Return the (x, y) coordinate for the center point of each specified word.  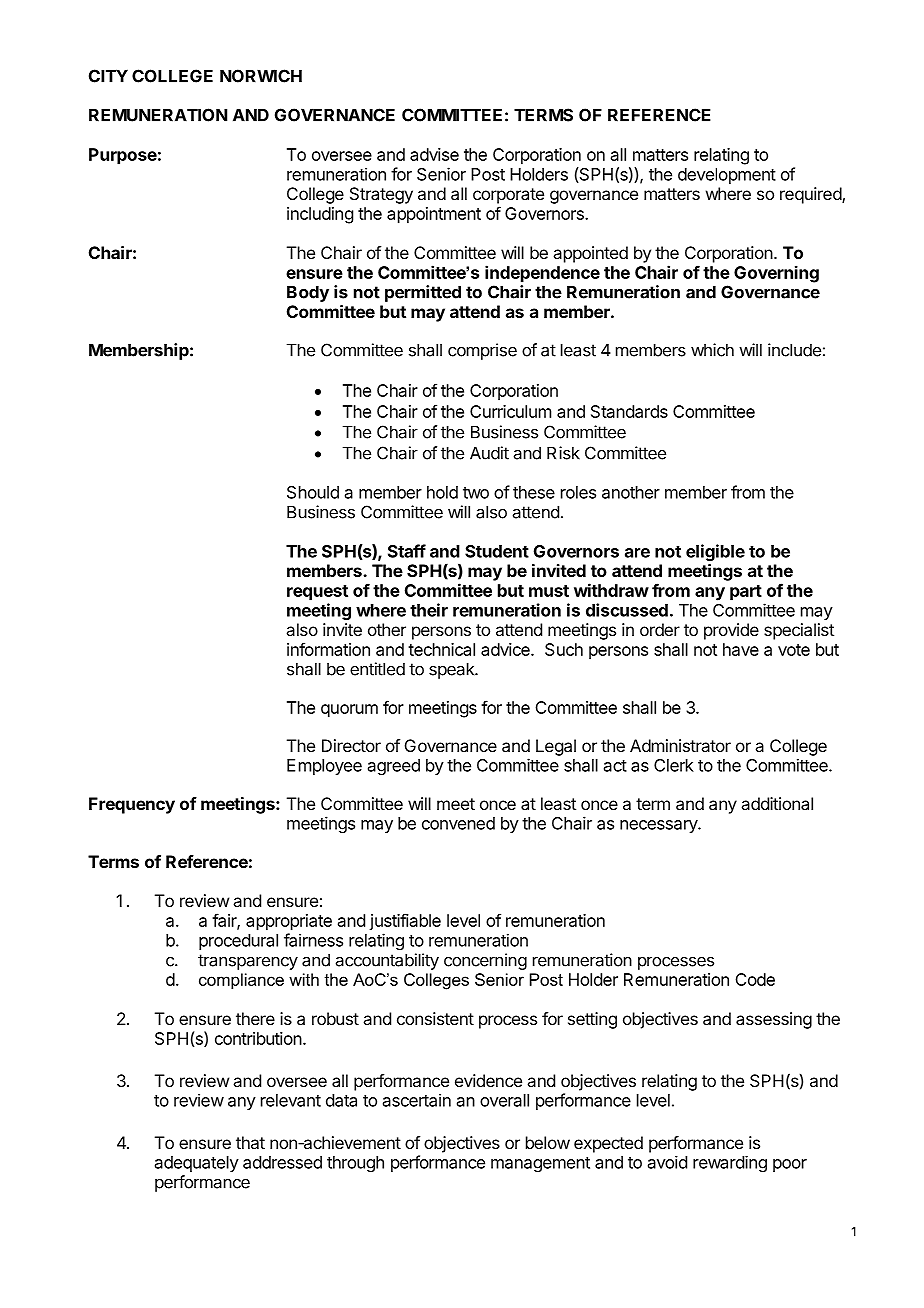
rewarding (730, 1164)
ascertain (417, 1100)
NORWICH (261, 76)
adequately (197, 1164)
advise (434, 154)
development (727, 176)
